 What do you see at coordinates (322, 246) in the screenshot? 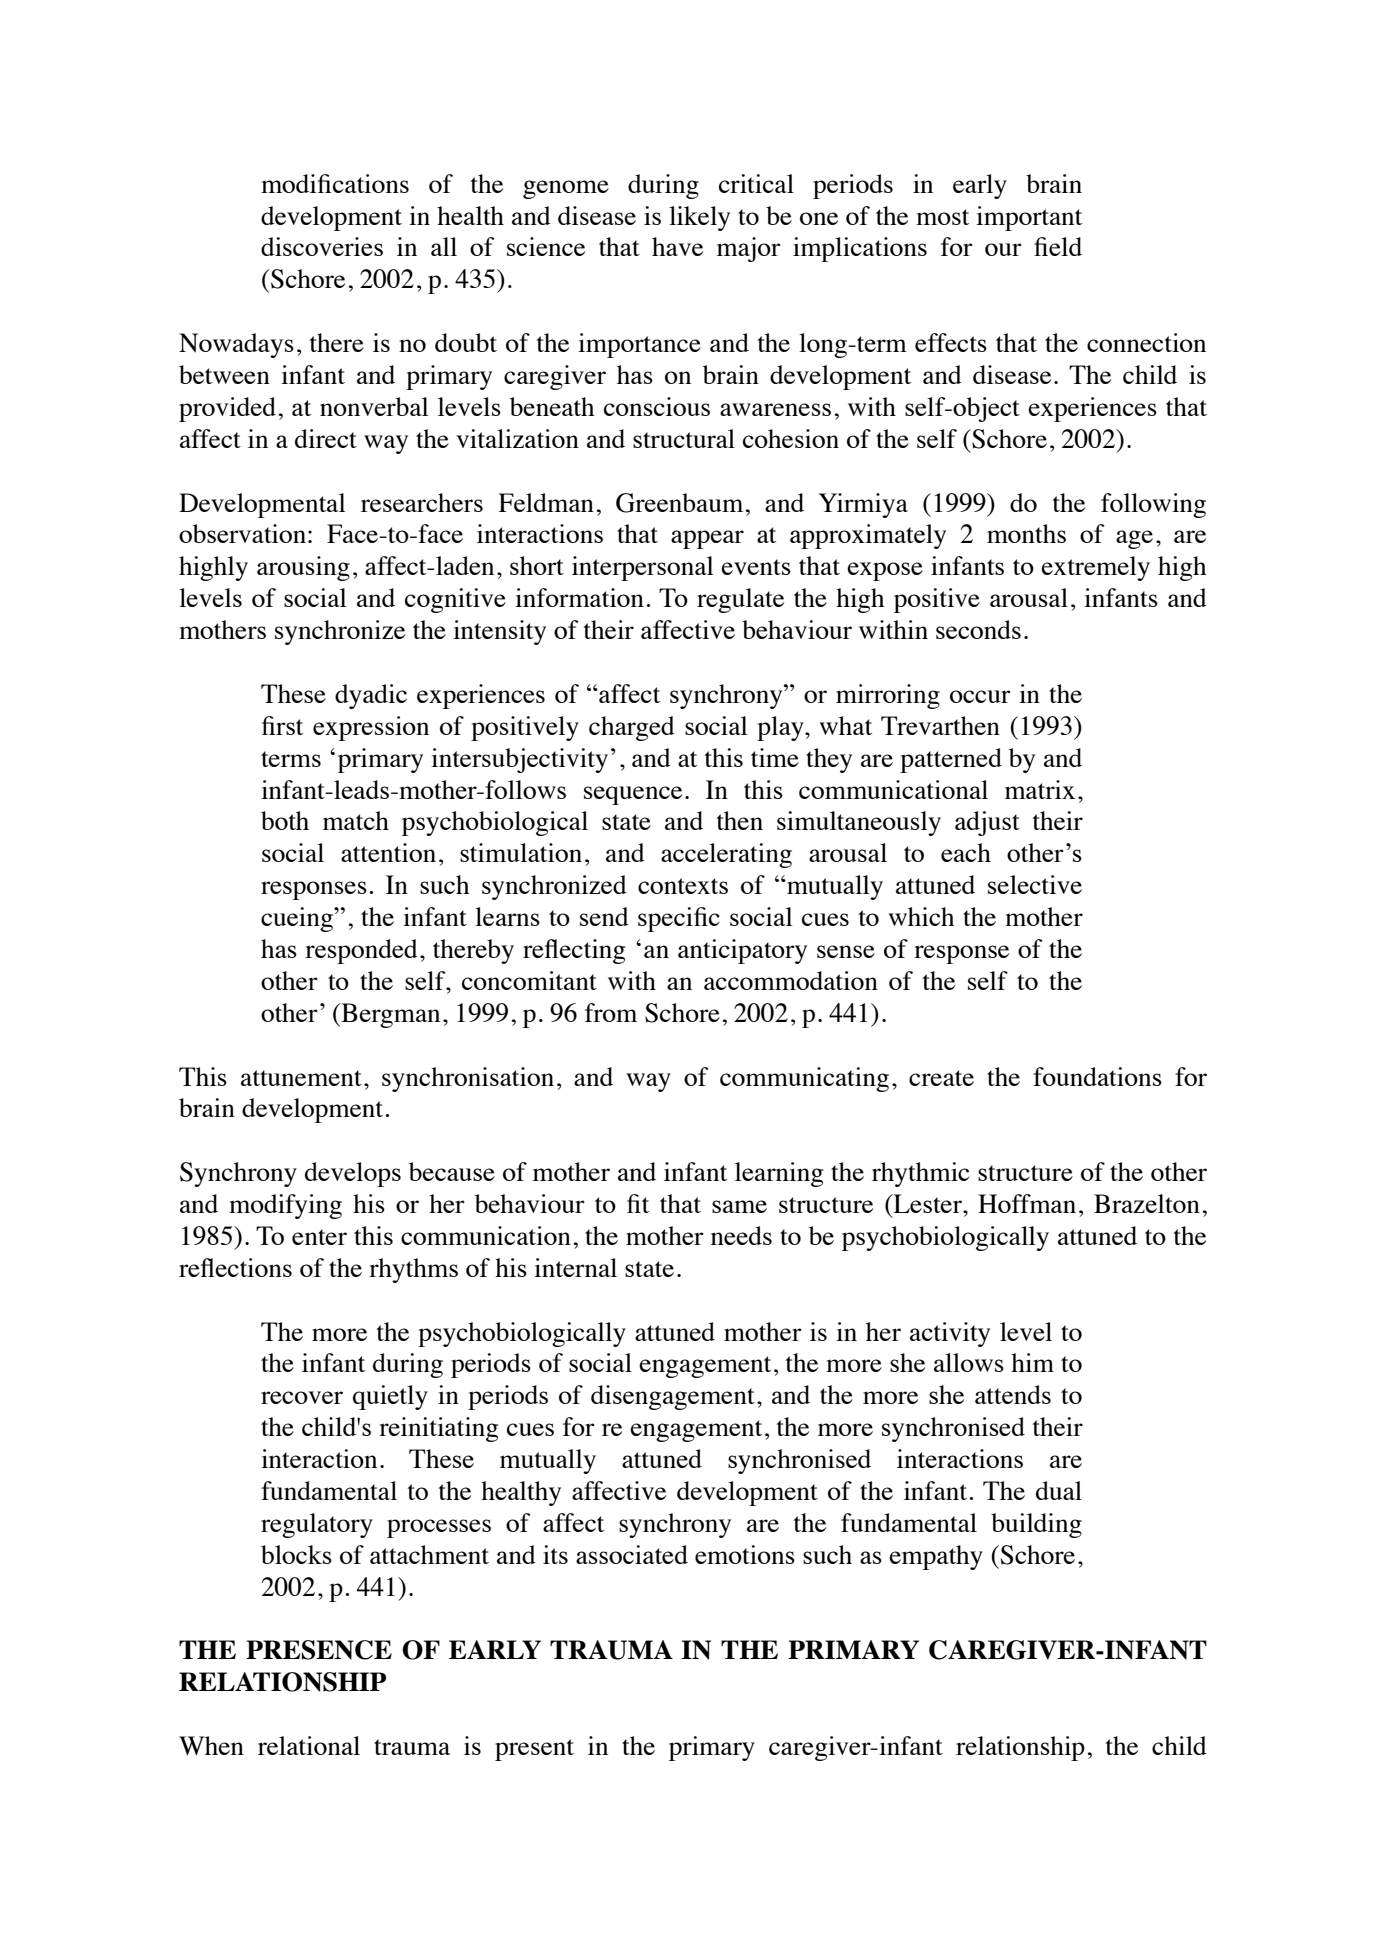
I see `discoveries` at bounding box center [322, 246].
